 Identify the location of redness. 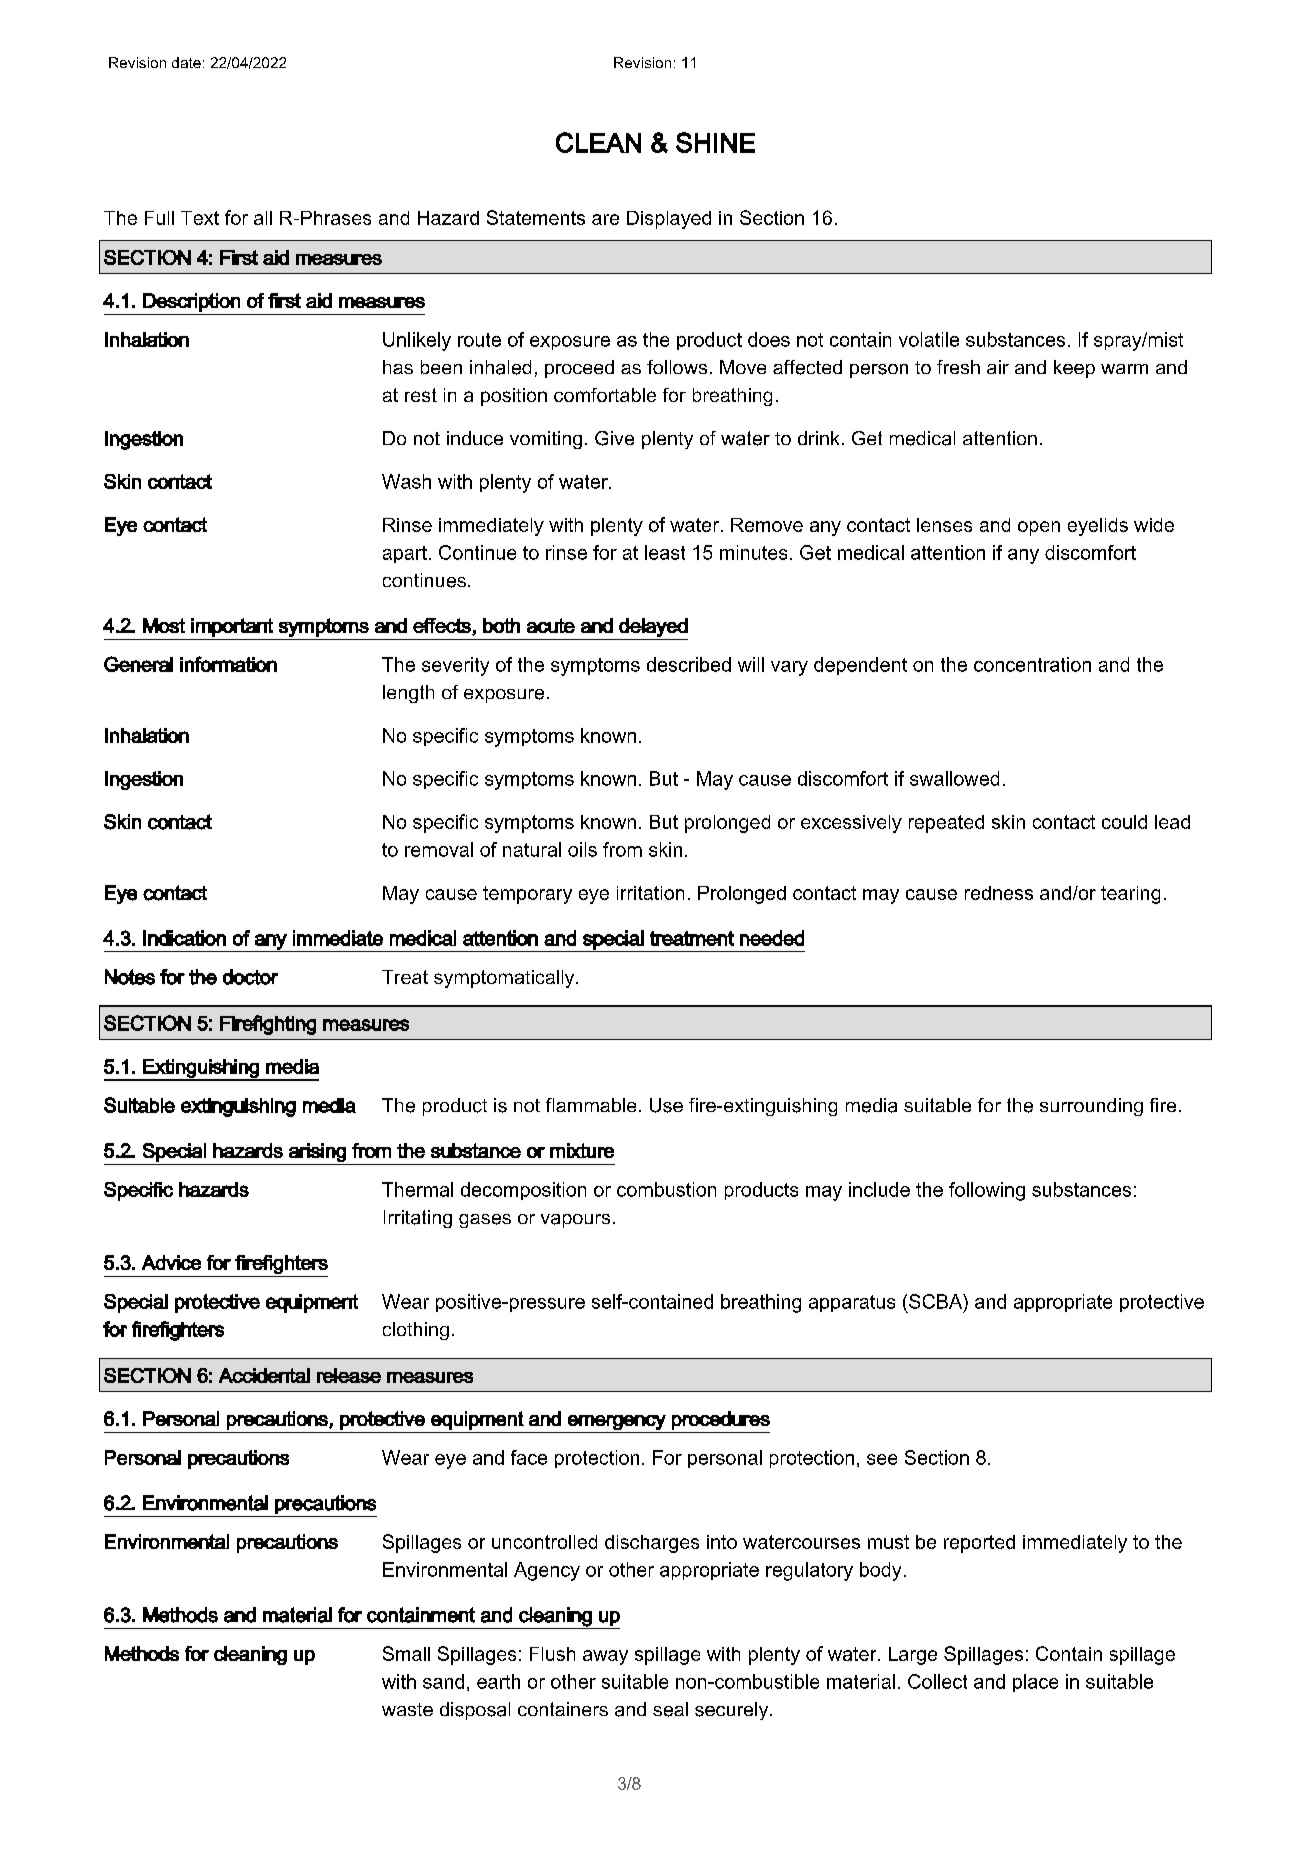
(999, 893).
